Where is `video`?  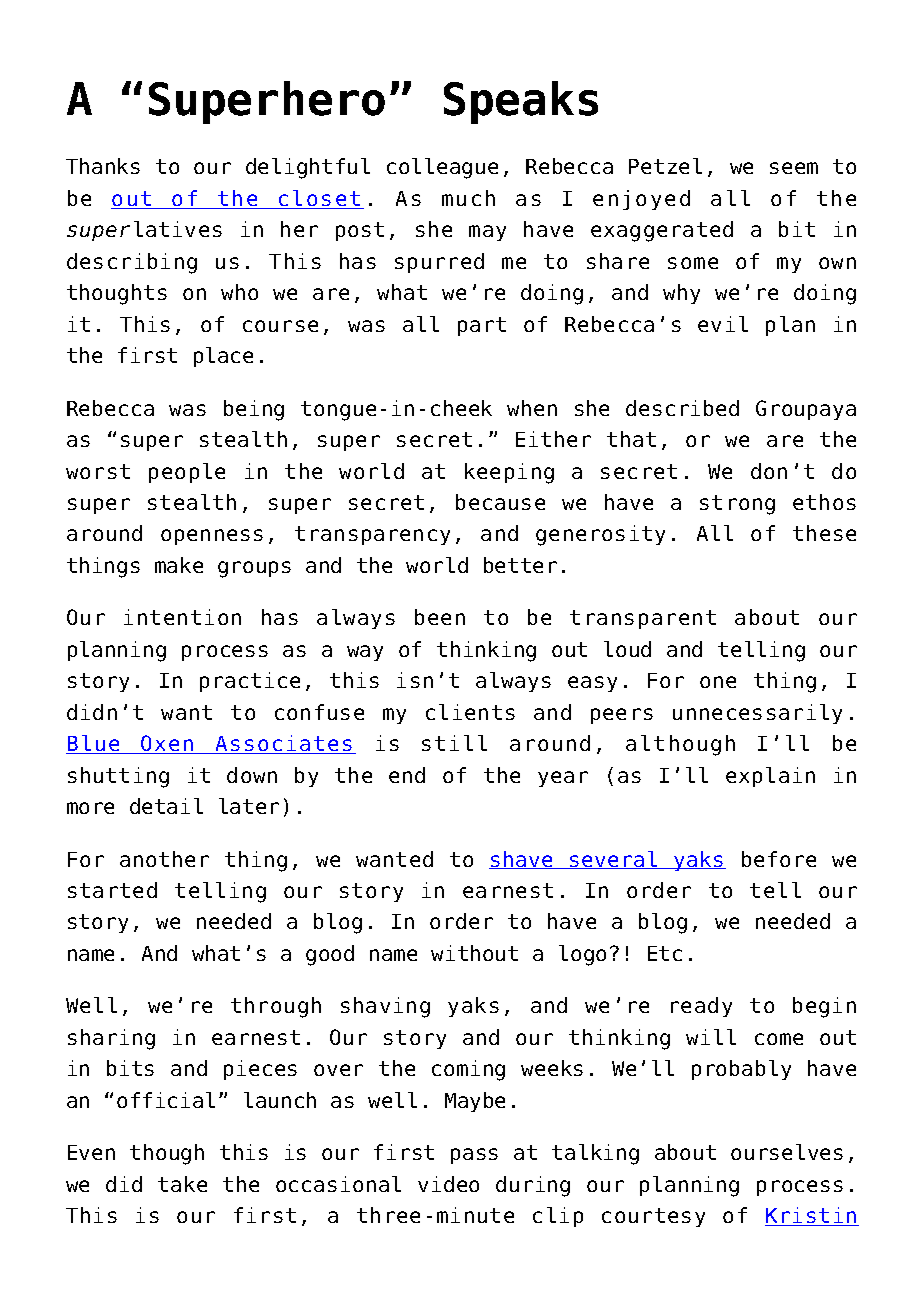 video is located at coordinates (448, 1184).
